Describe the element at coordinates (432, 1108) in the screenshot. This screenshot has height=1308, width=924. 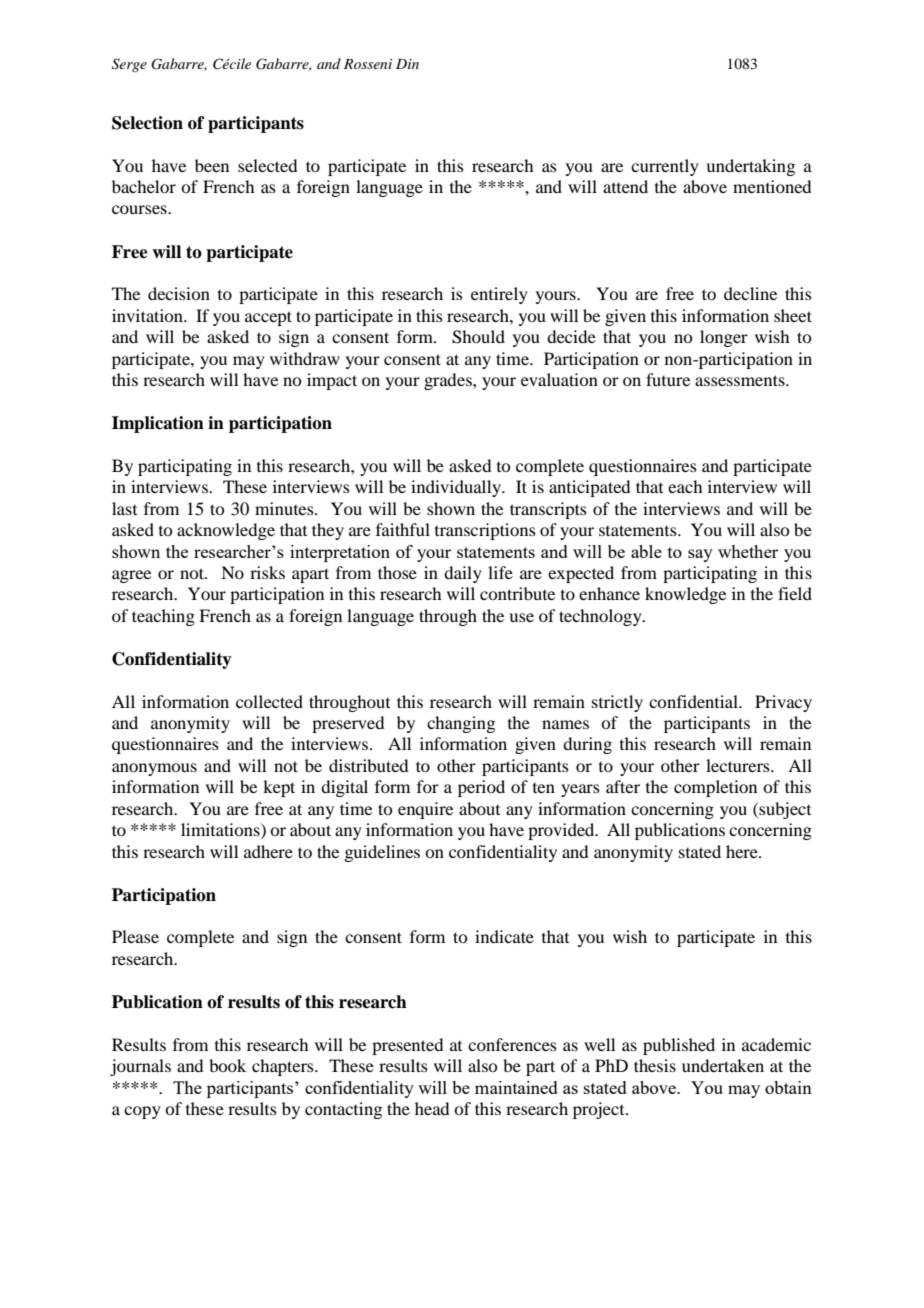
I see `head` at that location.
